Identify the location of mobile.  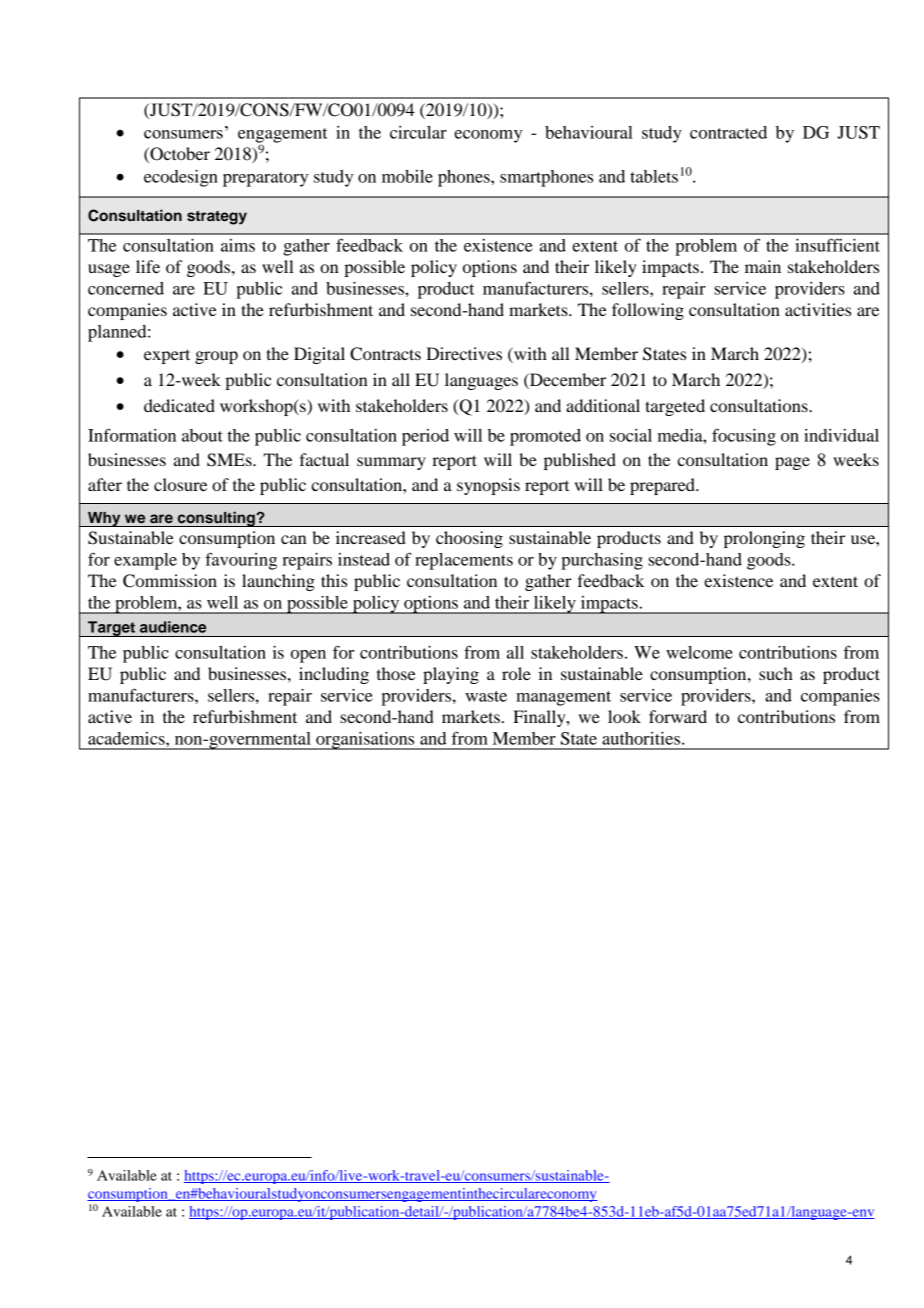
(407, 176).
